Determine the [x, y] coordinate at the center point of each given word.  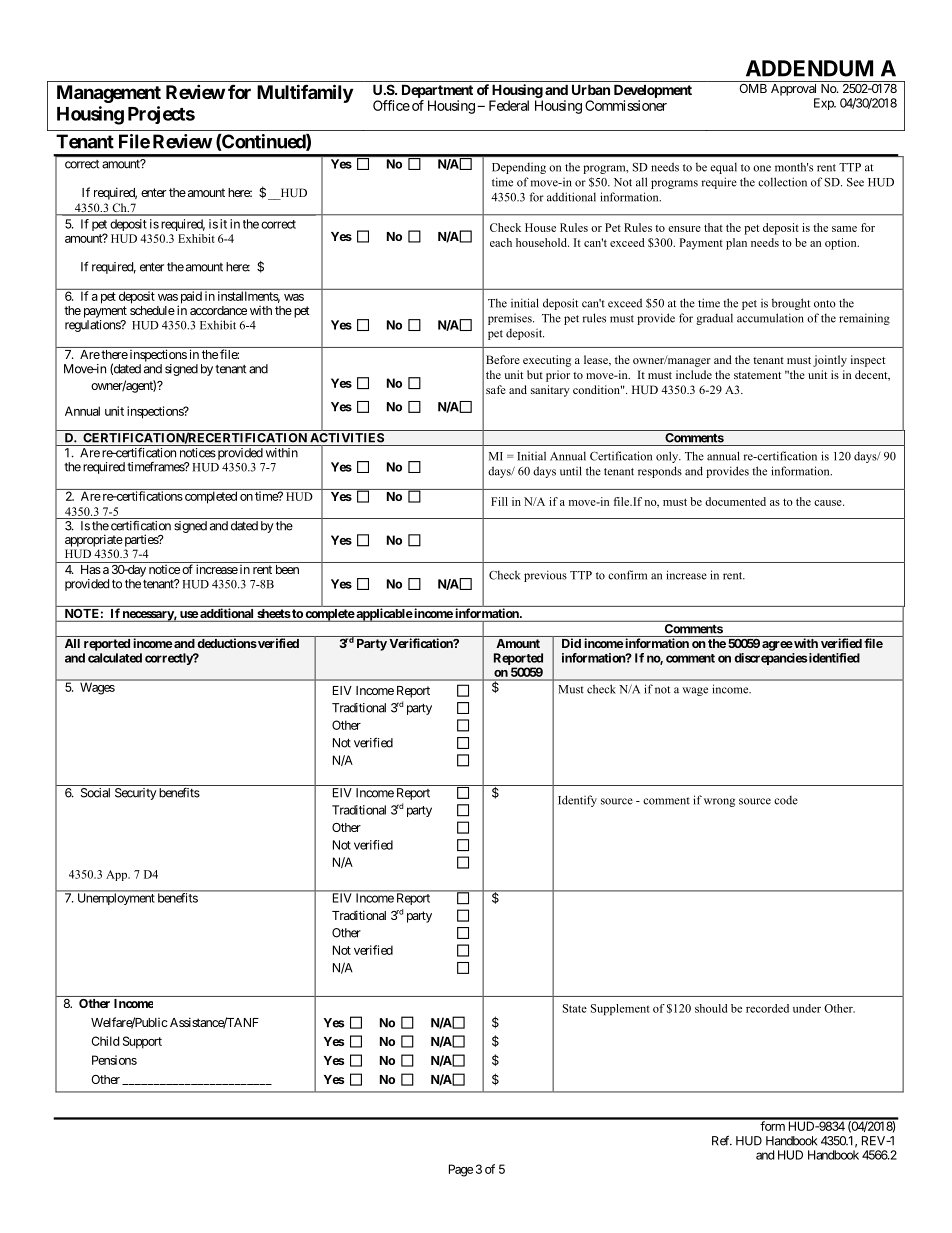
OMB [753, 88]
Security [135, 794]
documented [735, 501]
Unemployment [116, 899]
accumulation [770, 318]
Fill [499, 501]
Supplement [620, 1009]
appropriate [94, 540]
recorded [767, 1008]
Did [571, 643]
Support [142, 1042]
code [786, 800]
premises [511, 319]
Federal [509, 105]
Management [109, 94]
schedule [152, 310]
